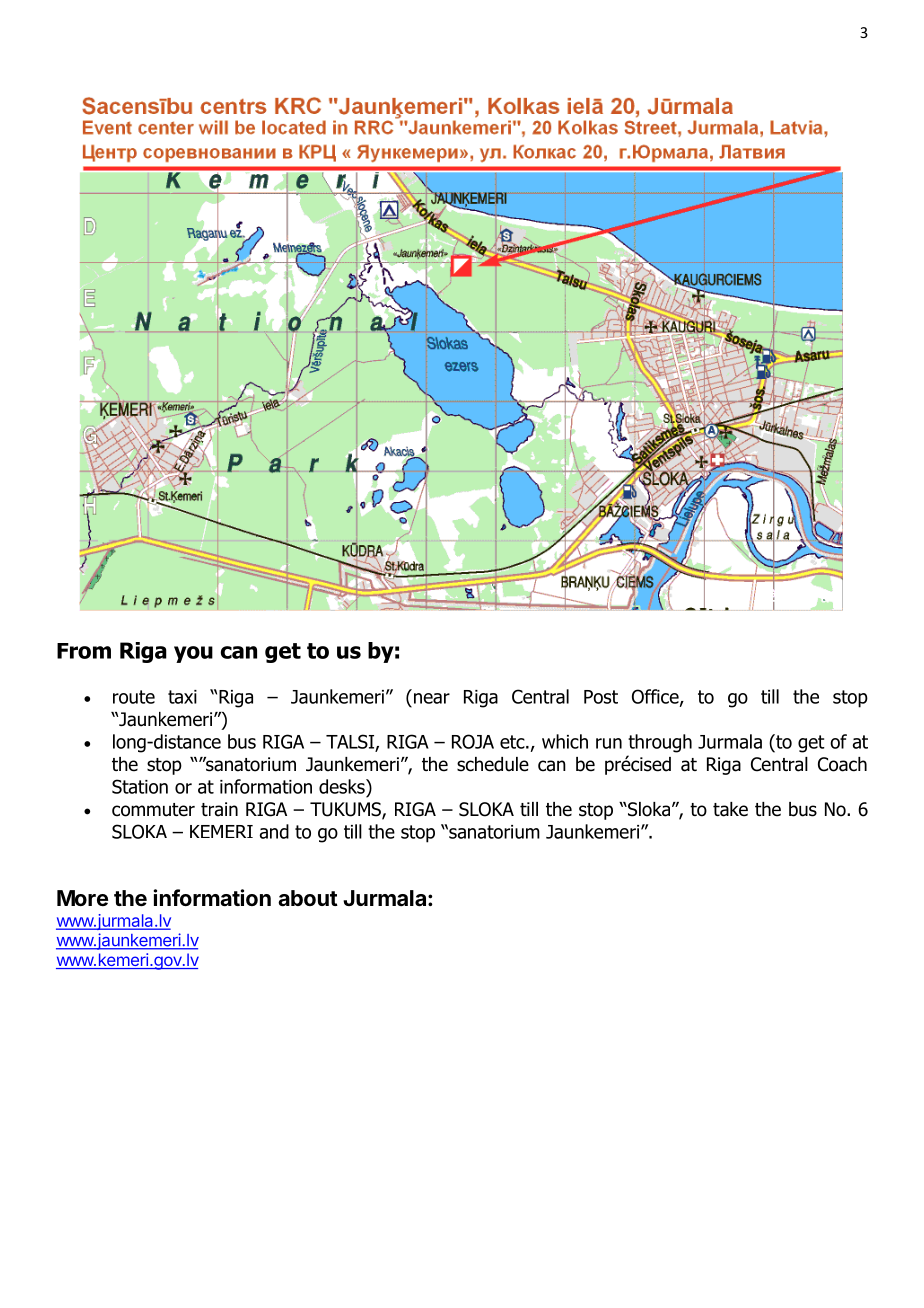 This screenshot has height=1308, width=924. Describe the element at coordinates (601, 697) in the screenshot. I see `Post` at that location.
